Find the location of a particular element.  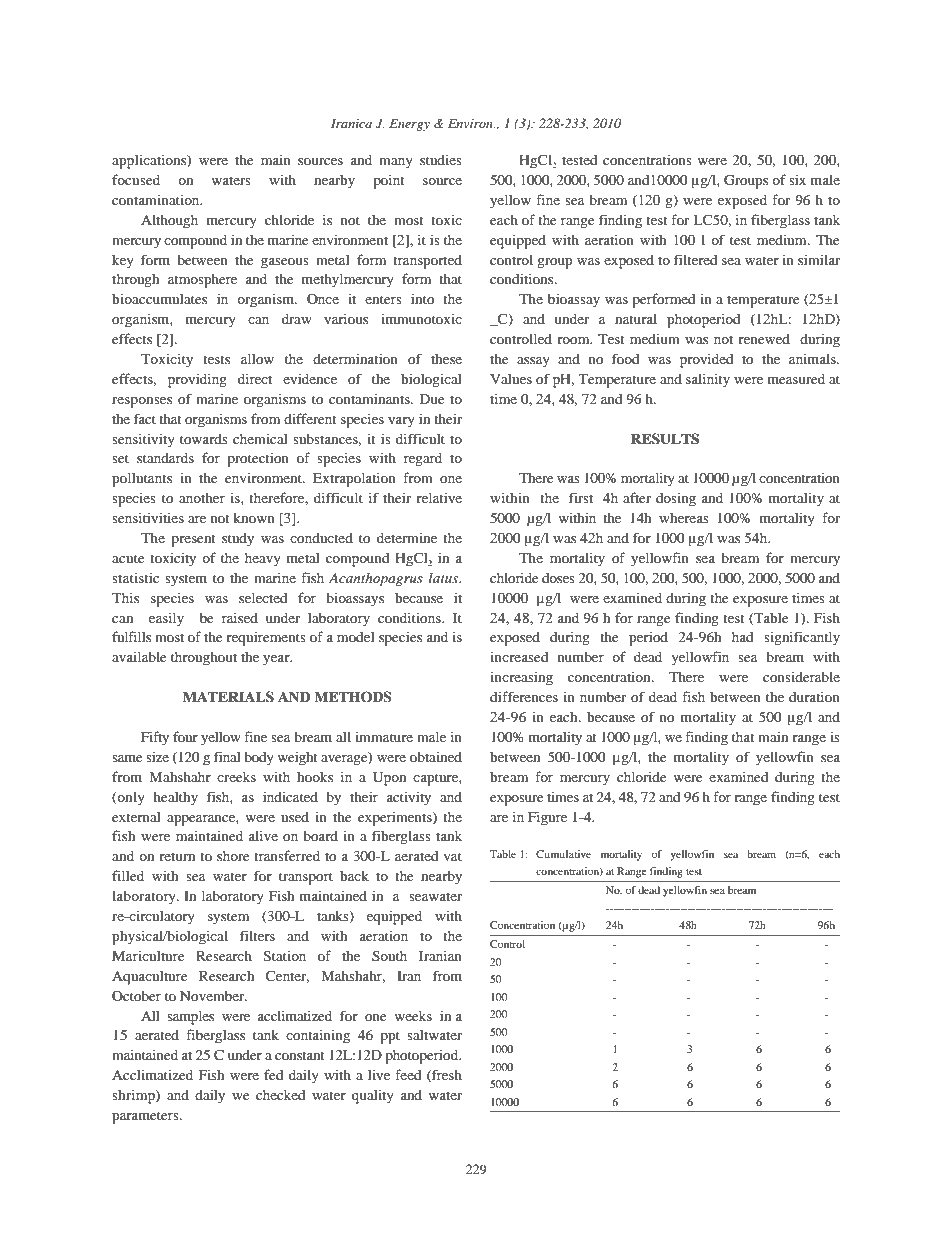

had is located at coordinates (742, 637).
